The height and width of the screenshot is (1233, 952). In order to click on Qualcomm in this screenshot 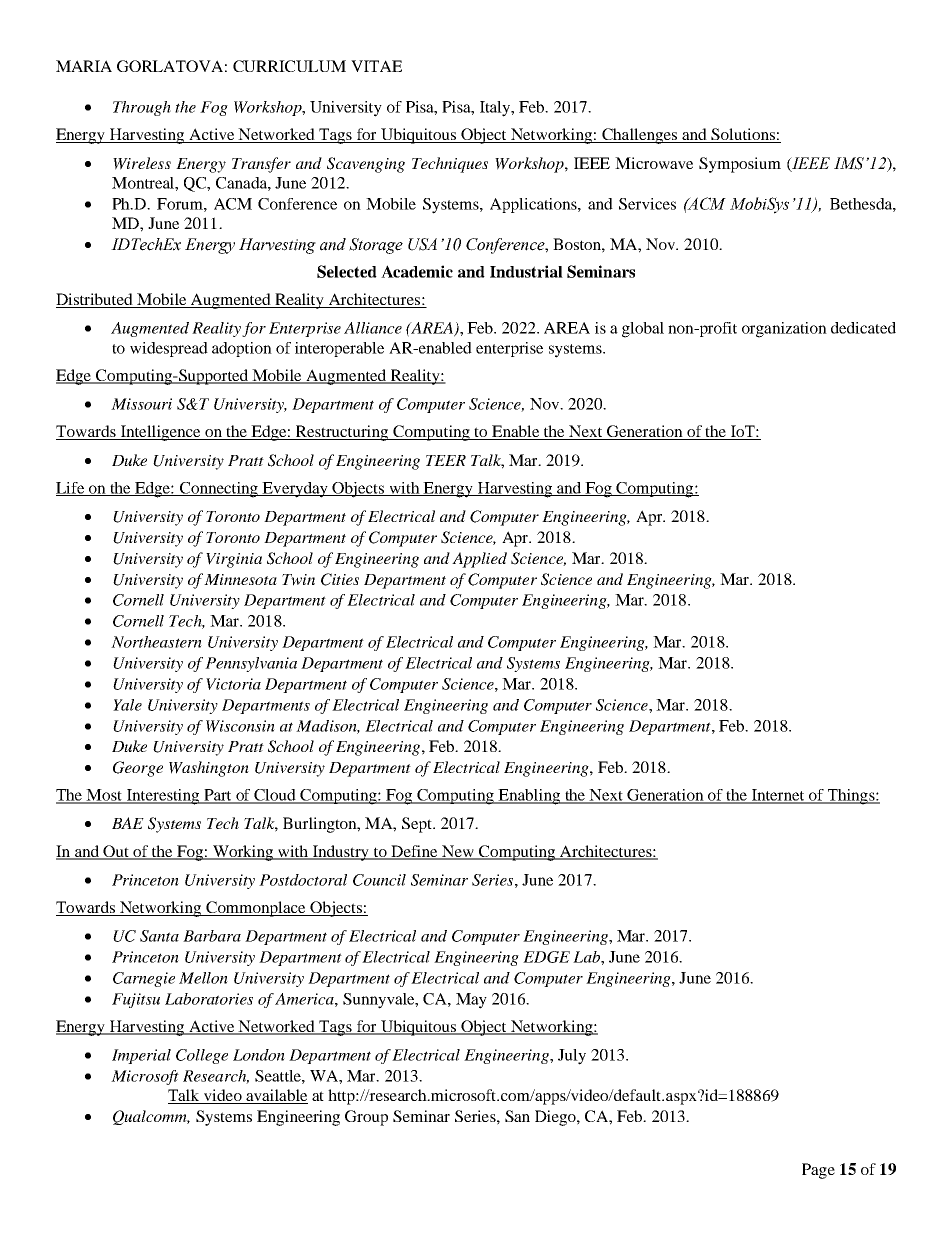, I will do `click(151, 1117)`.
